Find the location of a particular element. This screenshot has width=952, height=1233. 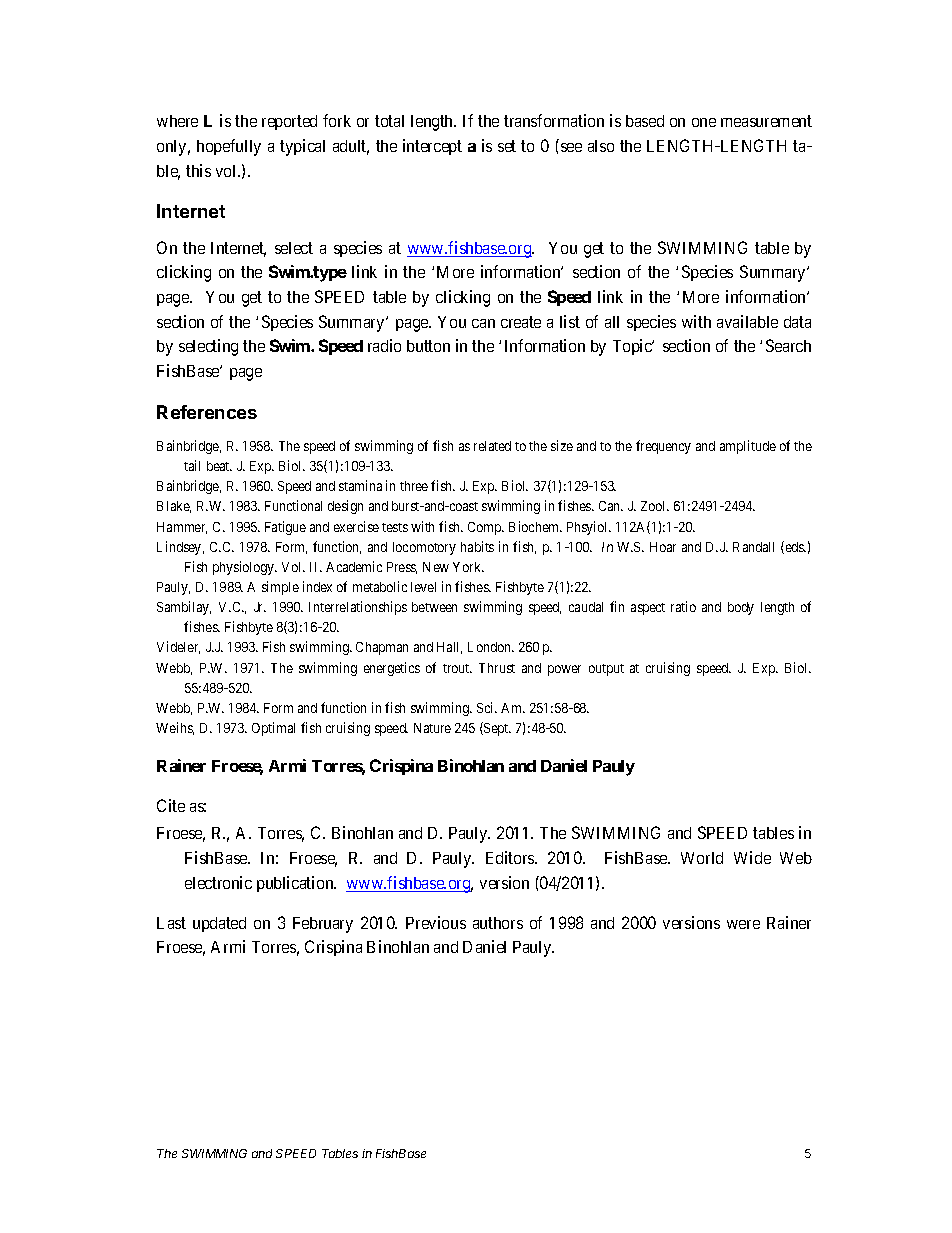

Comp is located at coordinates (486, 528).
